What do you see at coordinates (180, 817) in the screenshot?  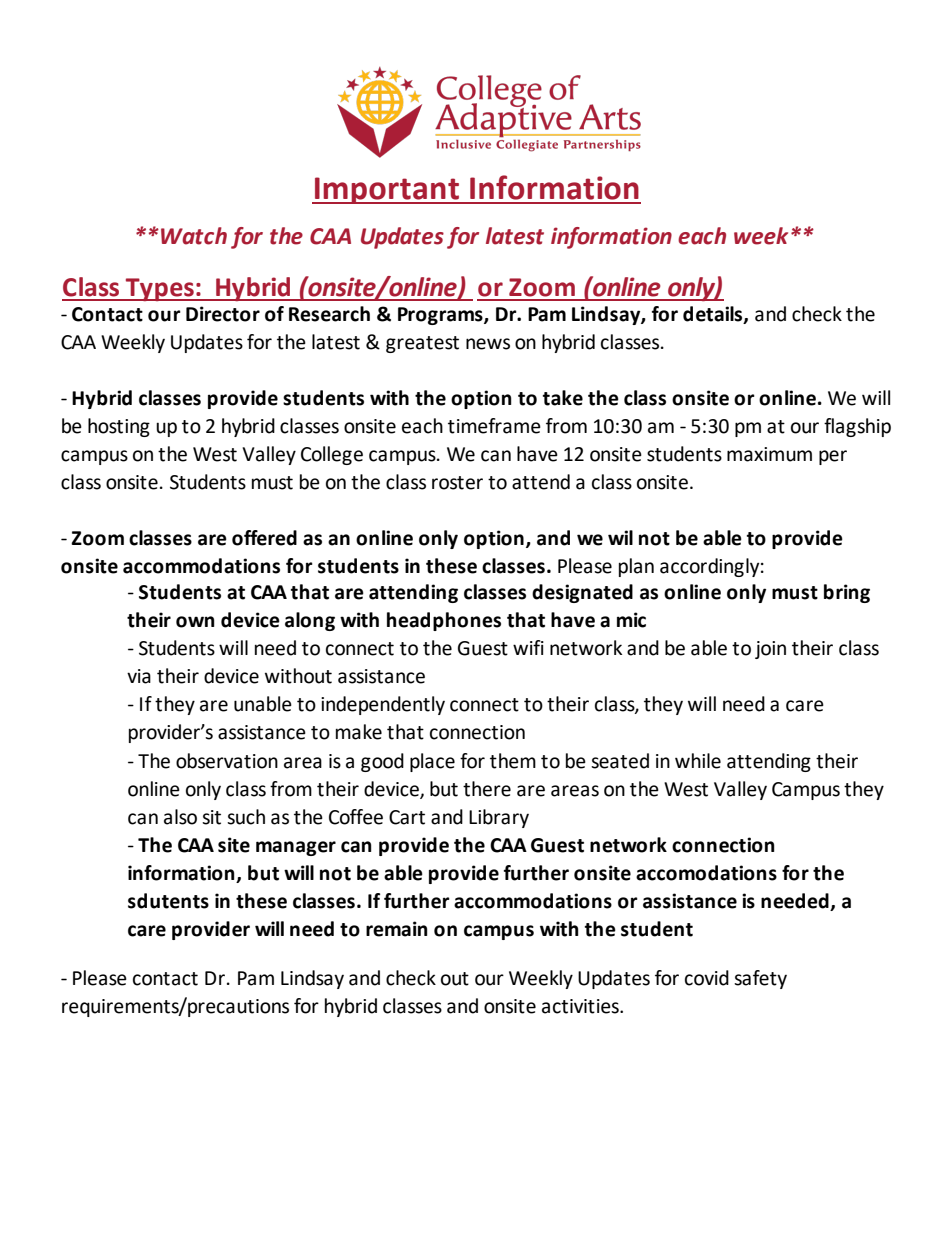 I see `also` at bounding box center [180, 817].
